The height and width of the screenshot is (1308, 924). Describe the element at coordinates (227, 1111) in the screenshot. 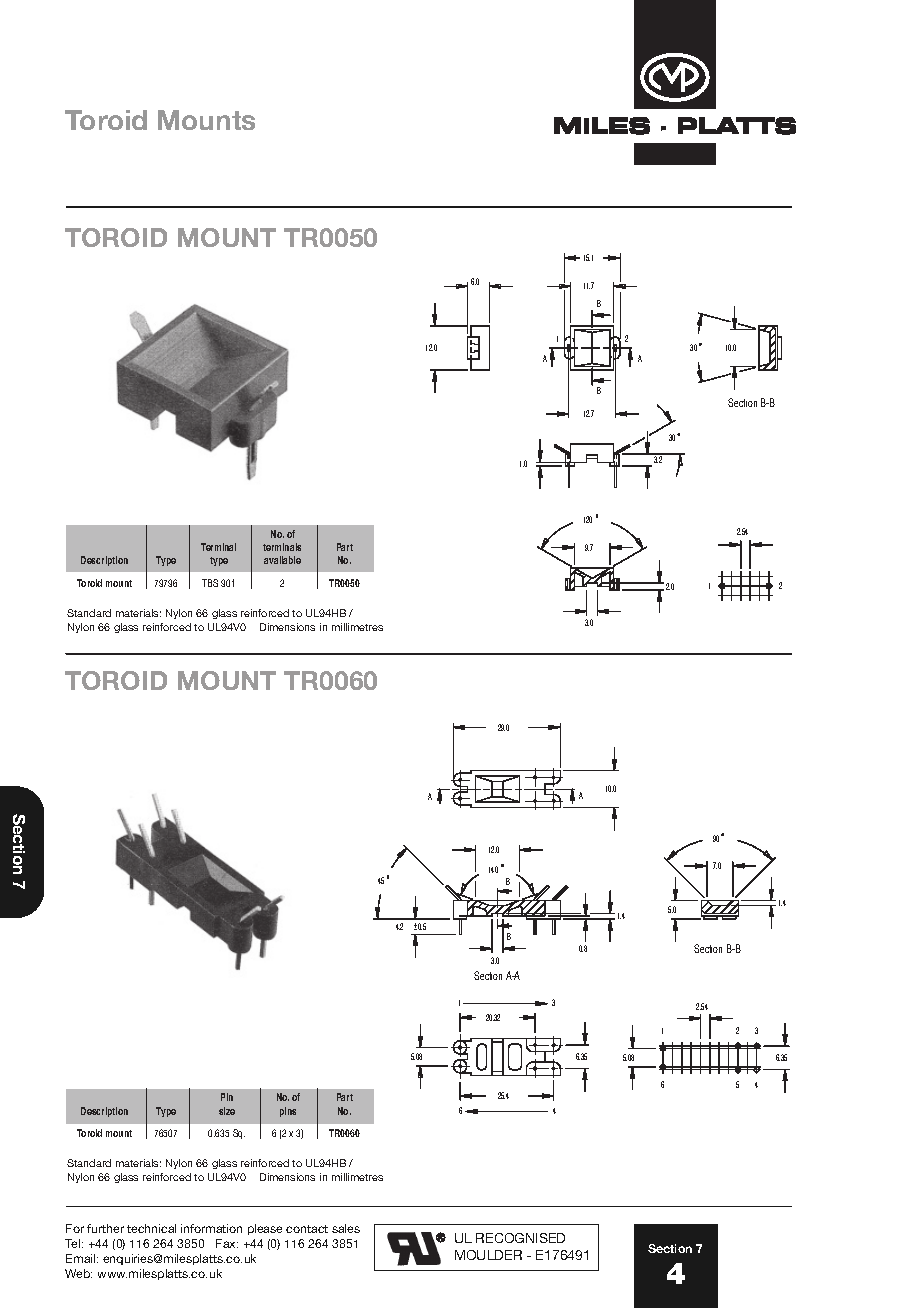

I see `size` at that location.
